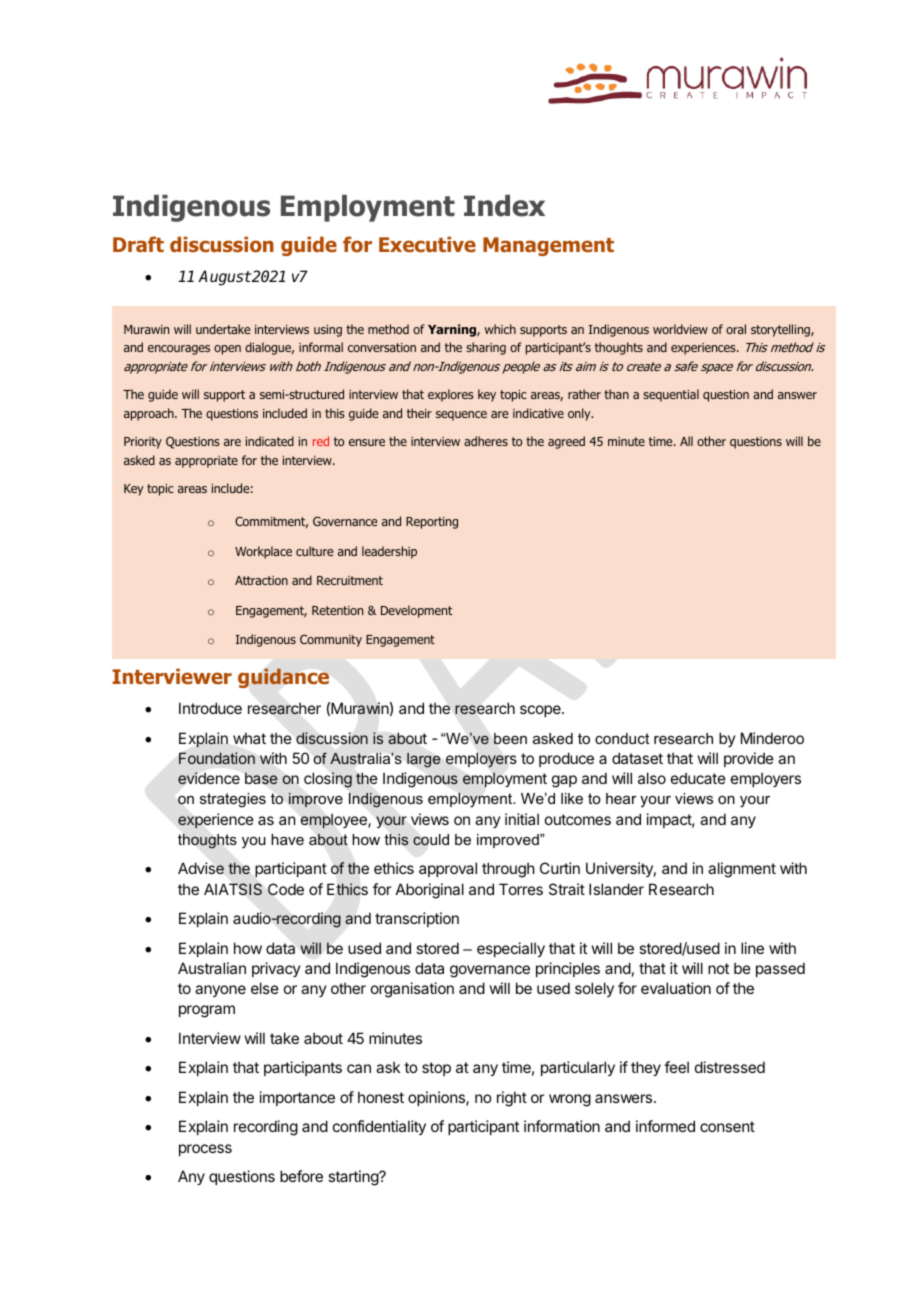  What do you see at coordinates (431, 840) in the image?
I see `could` at bounding box center [431, 840].
